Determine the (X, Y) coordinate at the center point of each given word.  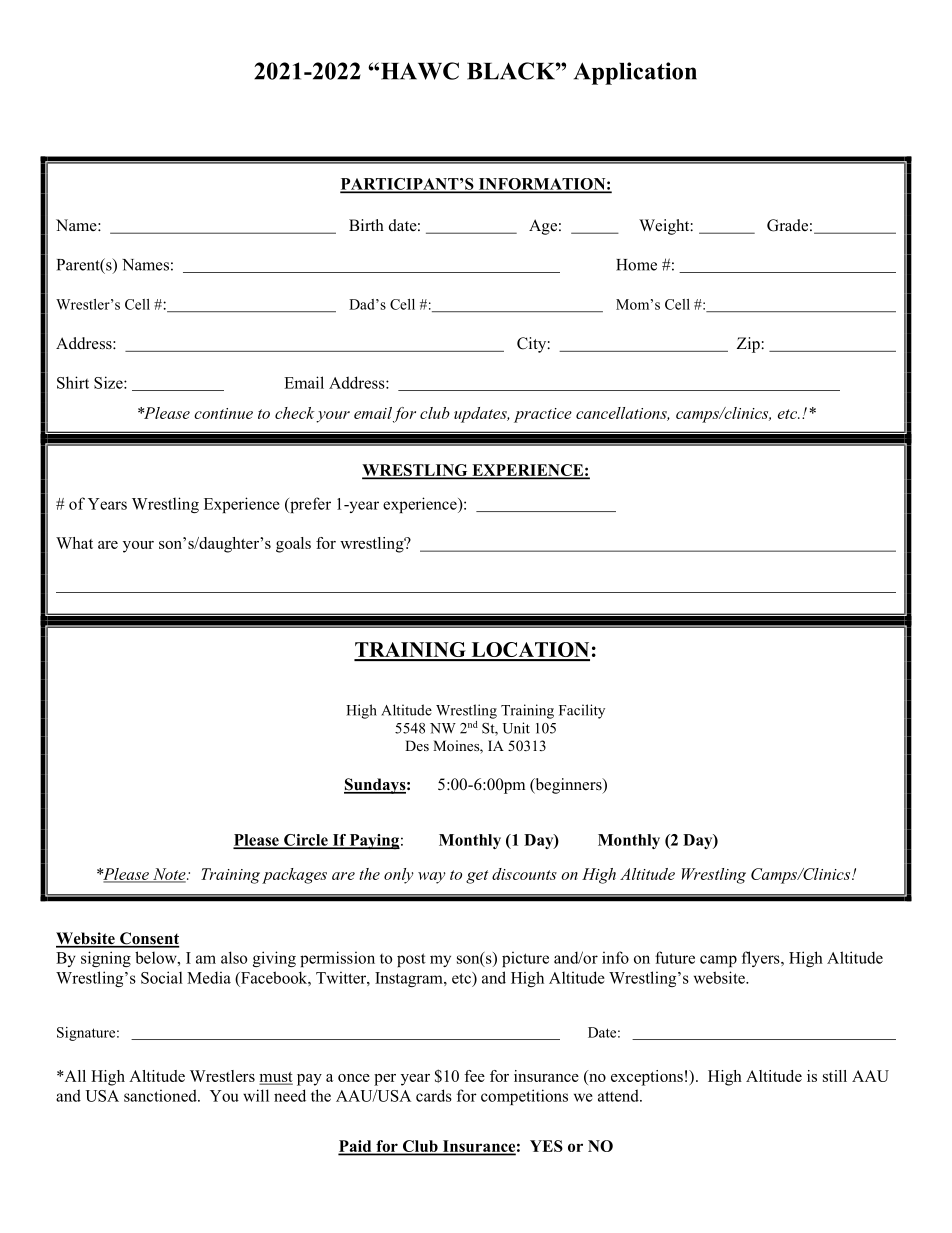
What (74, 543)
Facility (582, 711)
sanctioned (161, 1095)
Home (636, 265)
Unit (516, 728)
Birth (366, 225)
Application (635, 73)
